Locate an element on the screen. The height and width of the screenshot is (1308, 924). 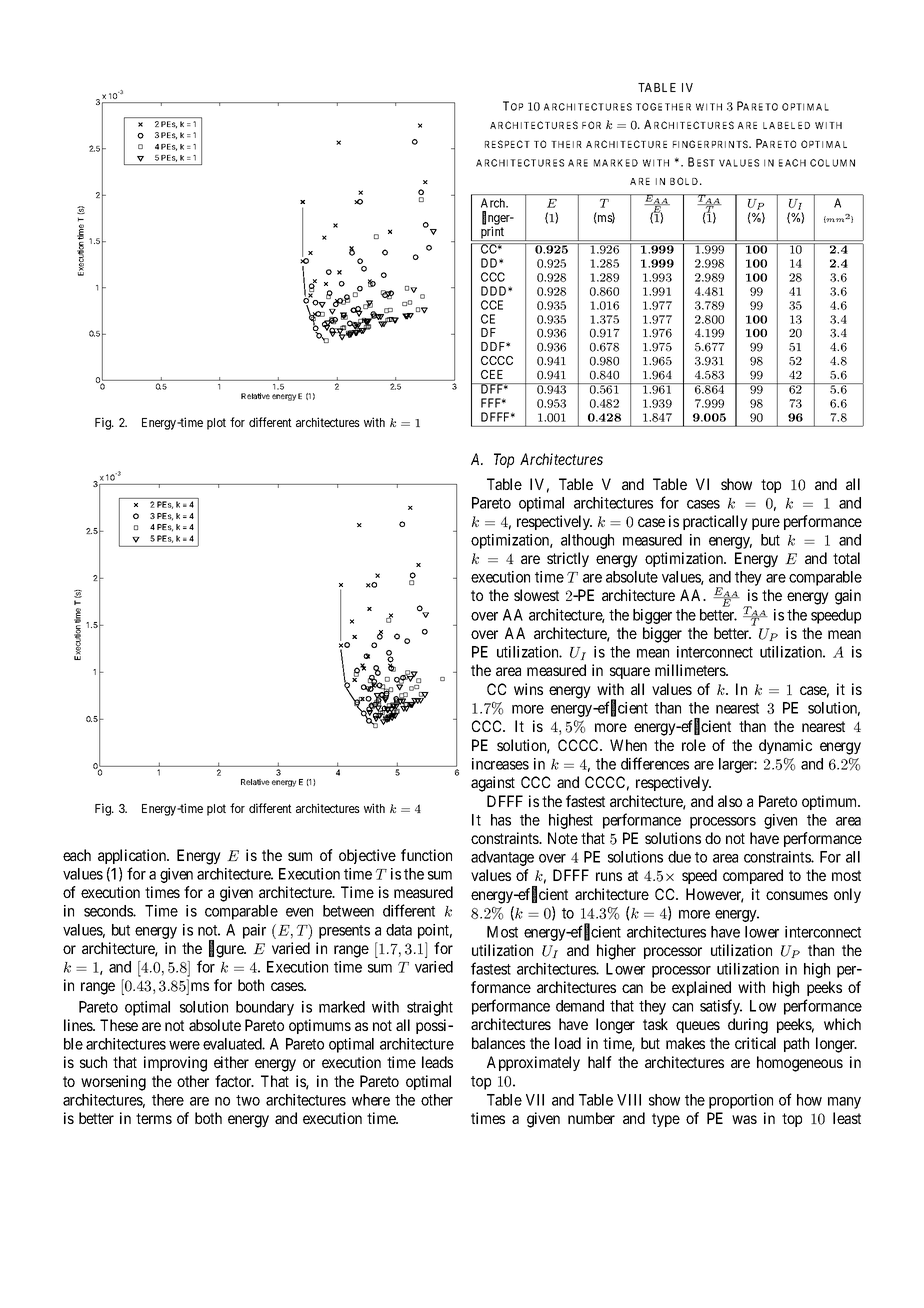
although is located at coordinates (587, 541).
